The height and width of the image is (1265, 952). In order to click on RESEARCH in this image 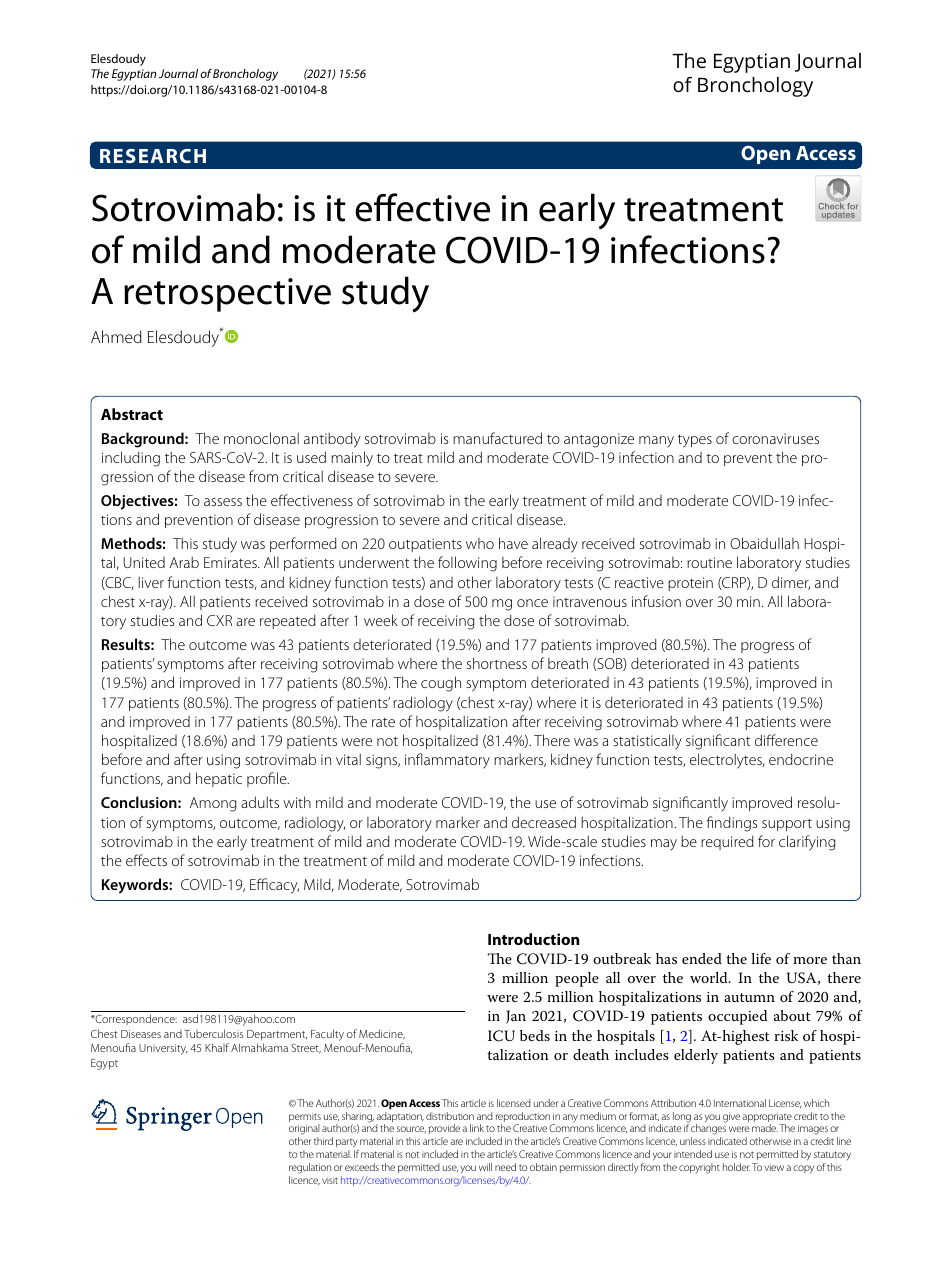, I will do `click(153, 156)`.
